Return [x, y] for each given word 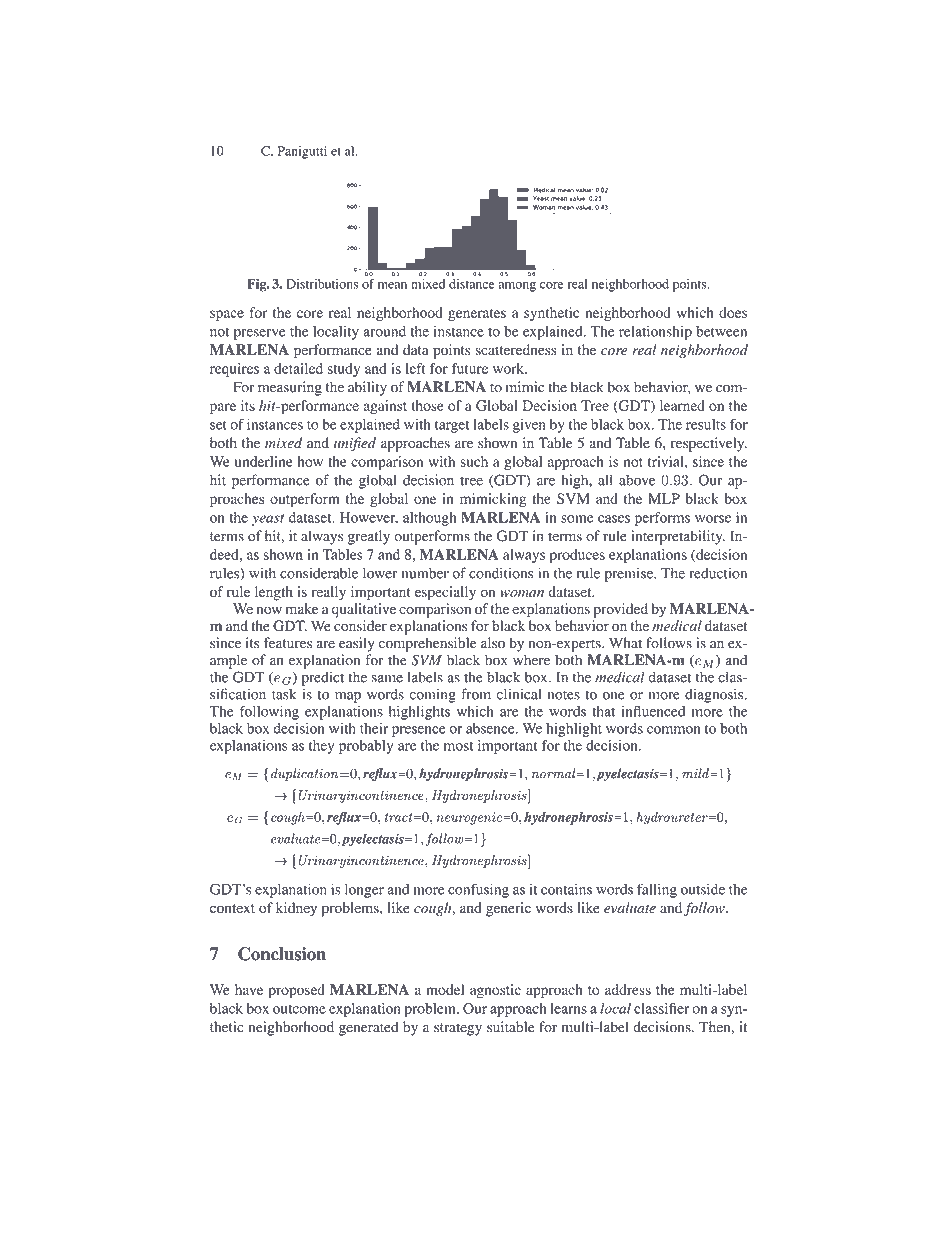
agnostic [495, 991]
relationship [655, 332]
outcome [299, 1009]
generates [477, 315]
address [628, 989]
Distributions [322, 284]
